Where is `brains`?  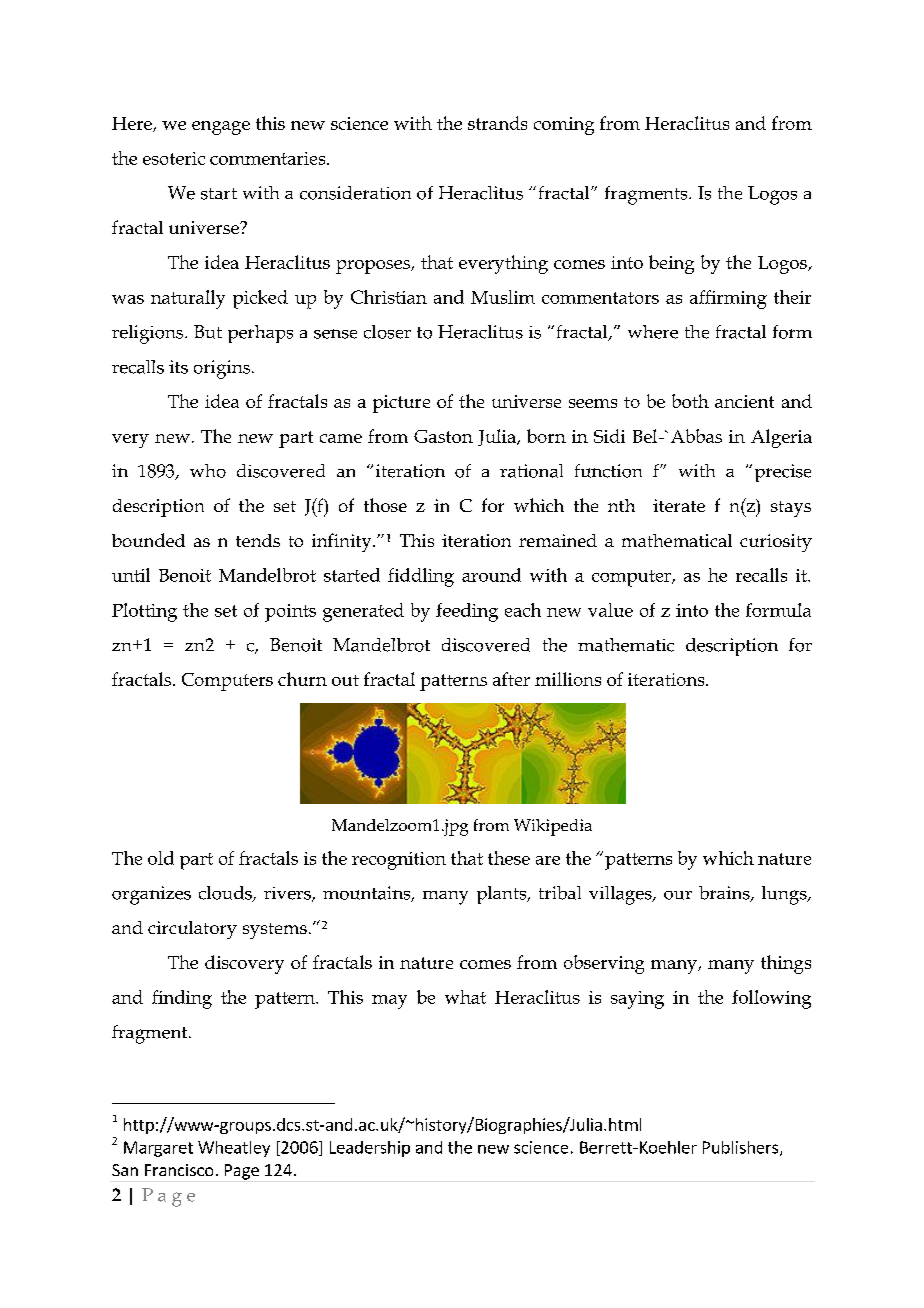 brains is located at coordinates (725, 894).
